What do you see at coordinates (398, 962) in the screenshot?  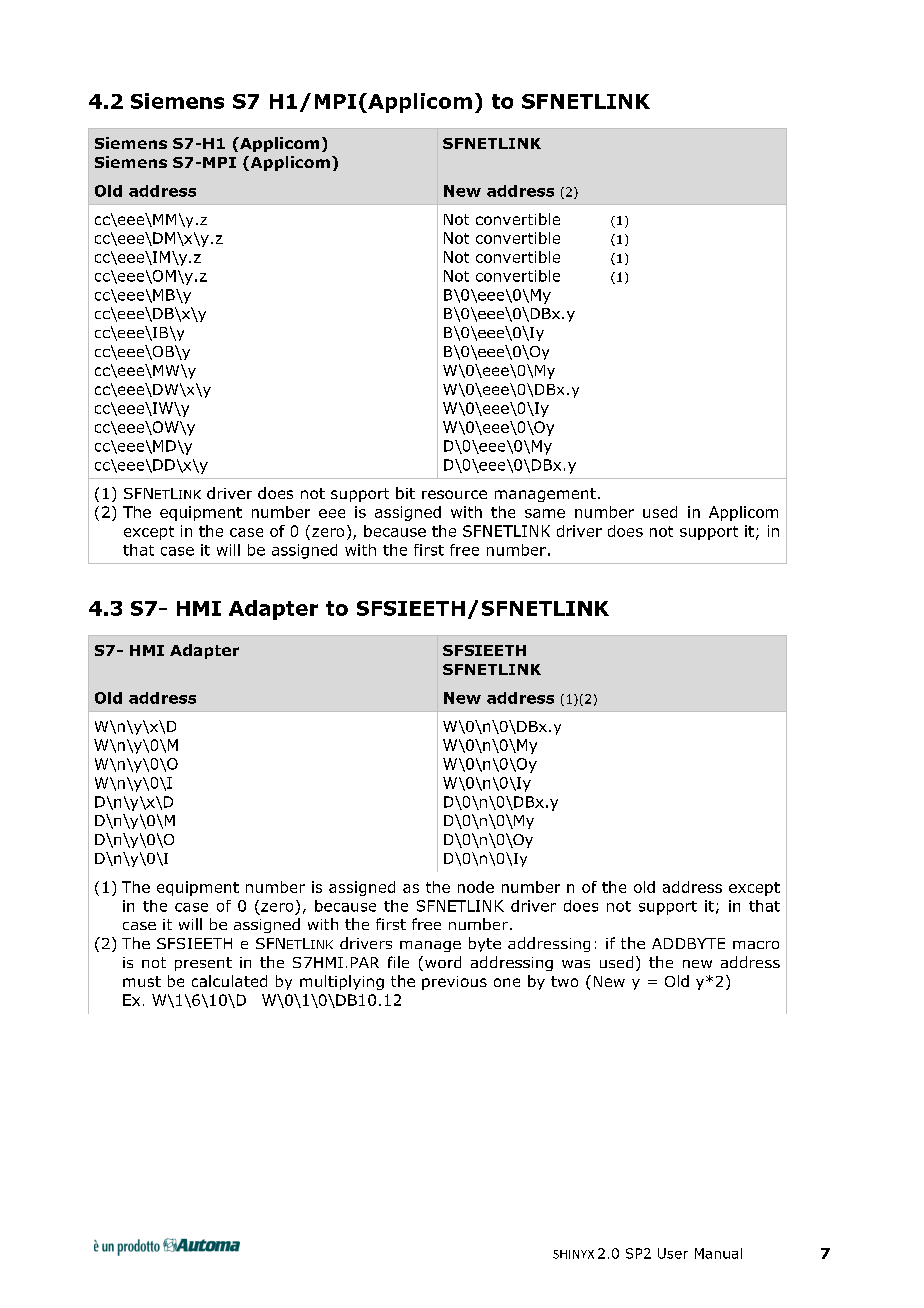 I see `file` at bounding box center [398, 962].
